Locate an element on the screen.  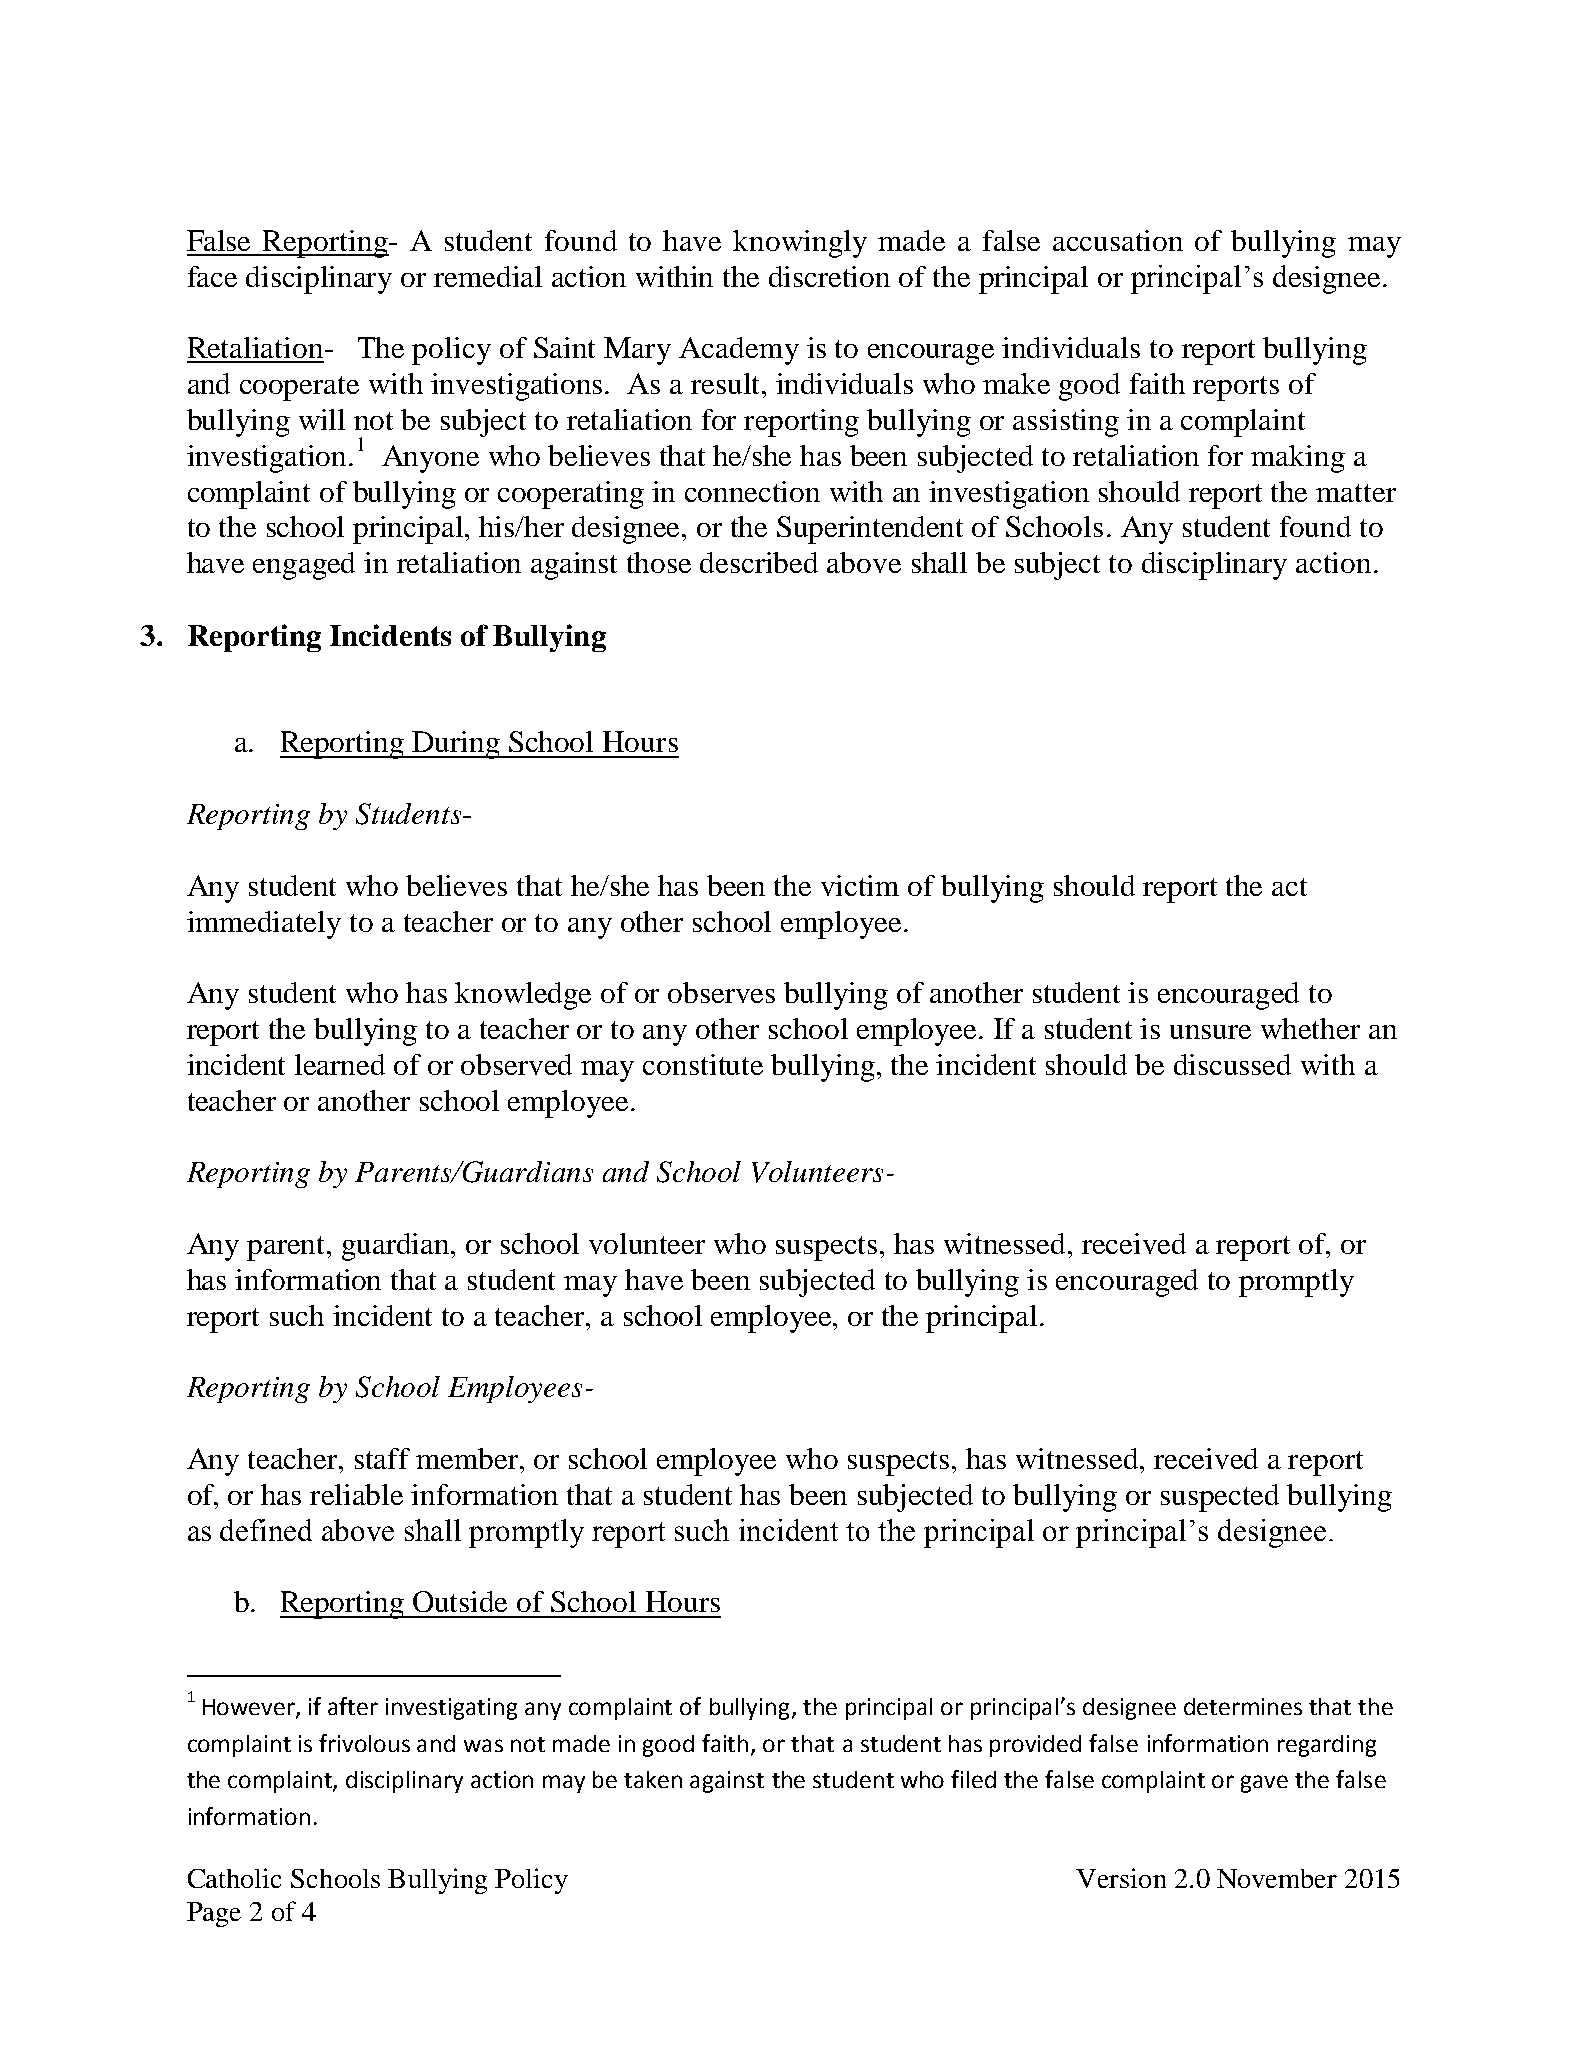
victim is located at coordinates (860, 885).
